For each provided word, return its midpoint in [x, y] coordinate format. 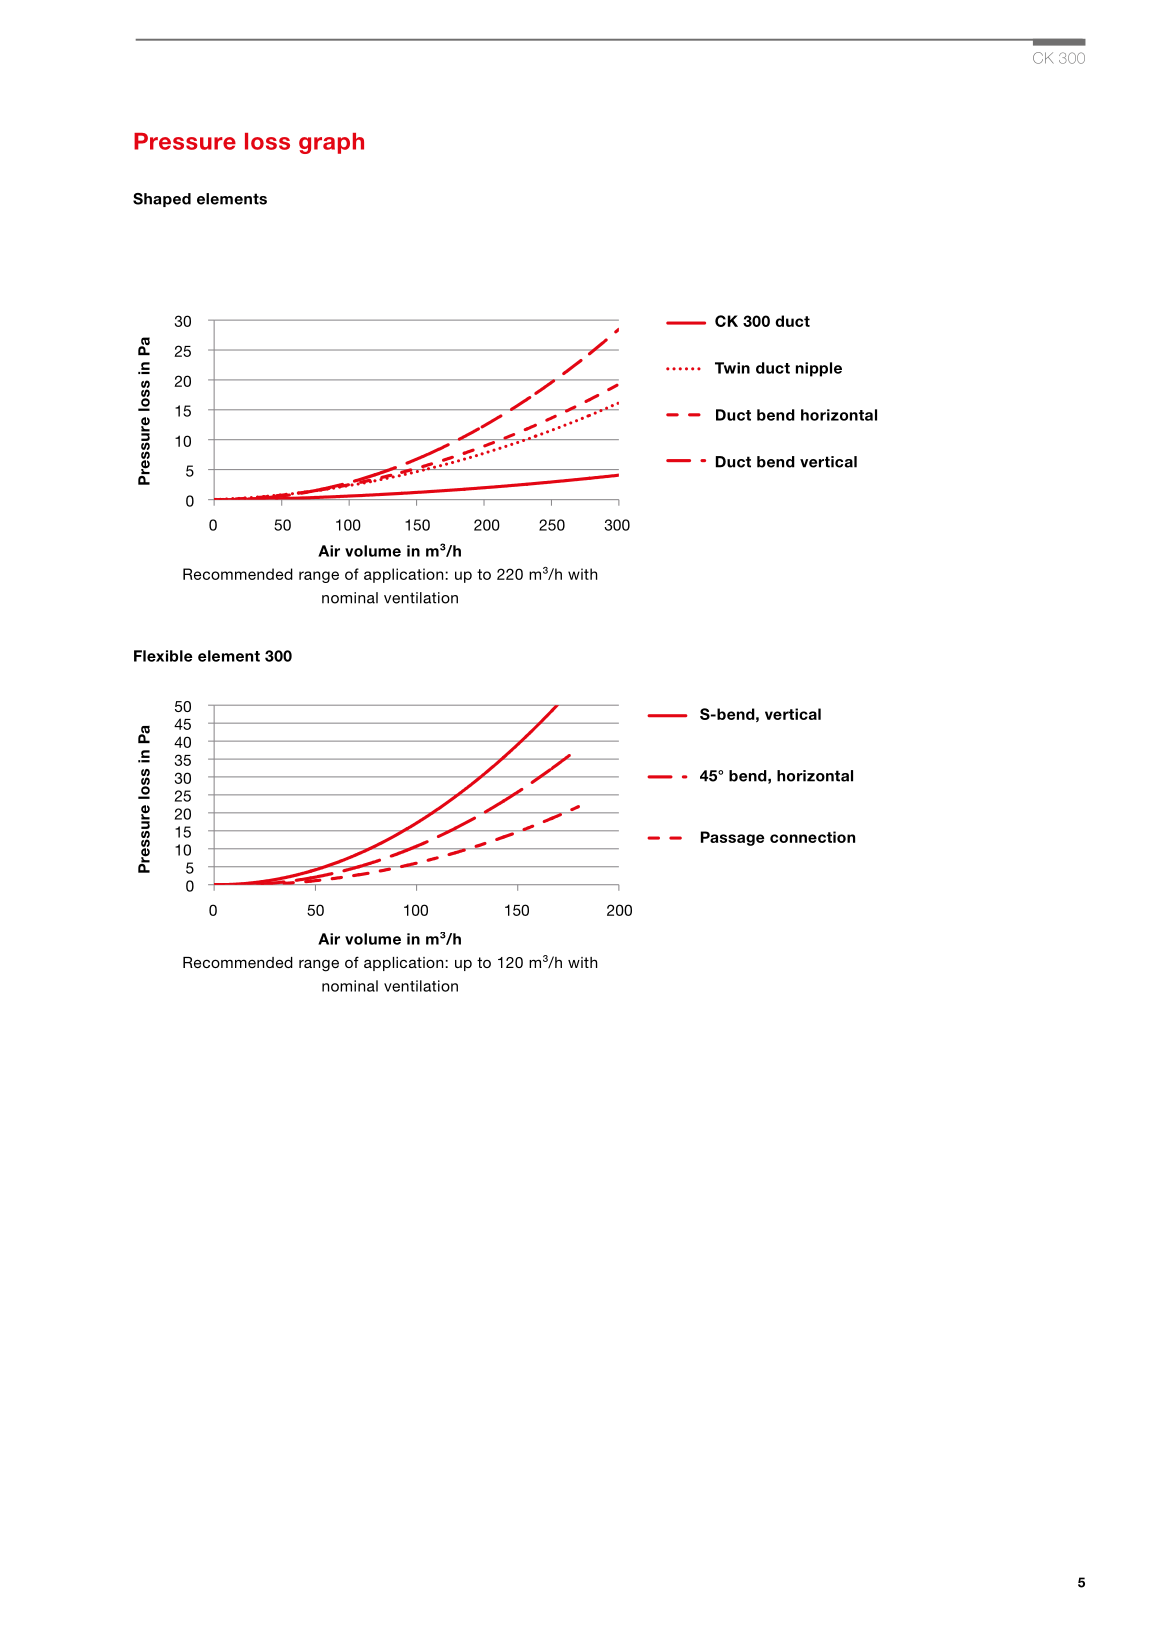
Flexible [163, 656]
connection [812, 837]
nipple [819, 369]
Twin [732, 368]
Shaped [162, 200]
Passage [732, 838]
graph [331, 143]
